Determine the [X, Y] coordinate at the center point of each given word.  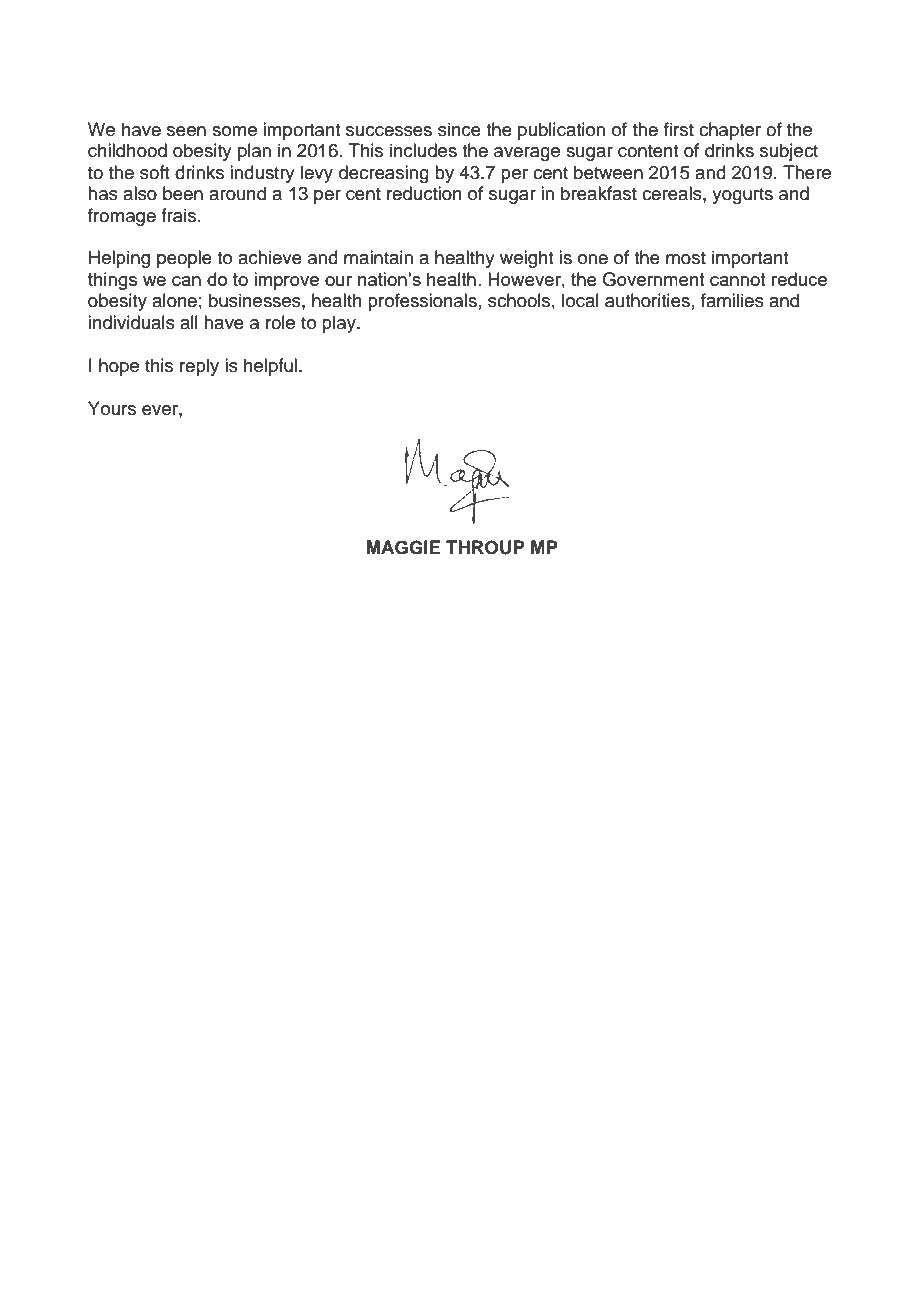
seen [186, 131]
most [686, 258]
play [340, 324]
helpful [270, 367]
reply [199, 367]
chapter [730, 131]
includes [423, 150]
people [184, 259]
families [732, 300]
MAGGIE [404, 547]
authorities [647, 300]
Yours [112, 408]
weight [526, 259]
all [189, 322]
